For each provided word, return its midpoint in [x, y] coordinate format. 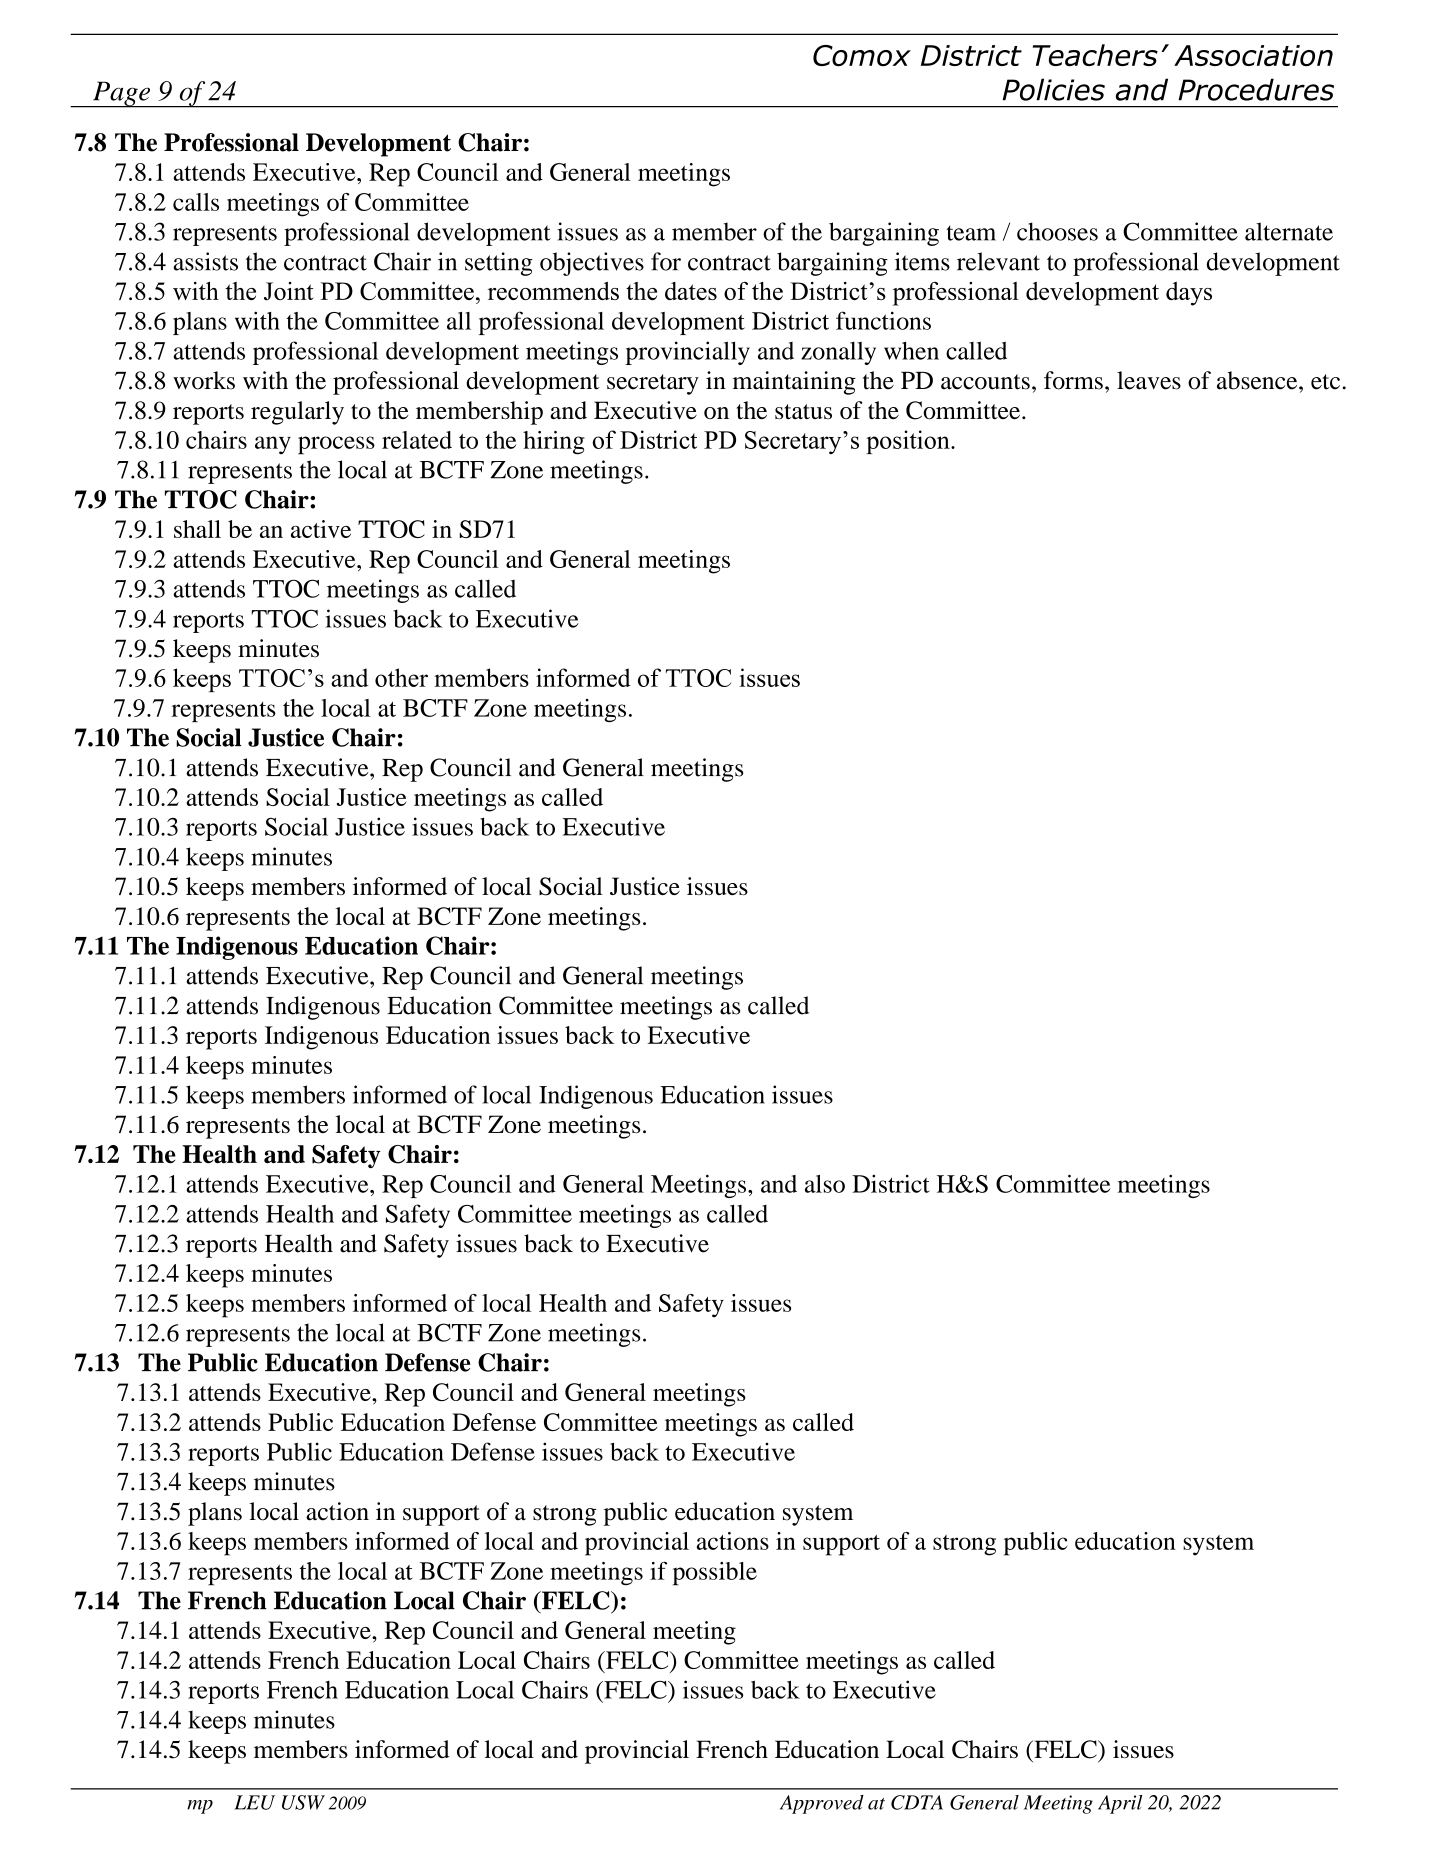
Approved [822, 1804]
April [1120, 1804]
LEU [254, 1802]
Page [121, 94]
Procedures [1256, 89]
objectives [592, 264]
